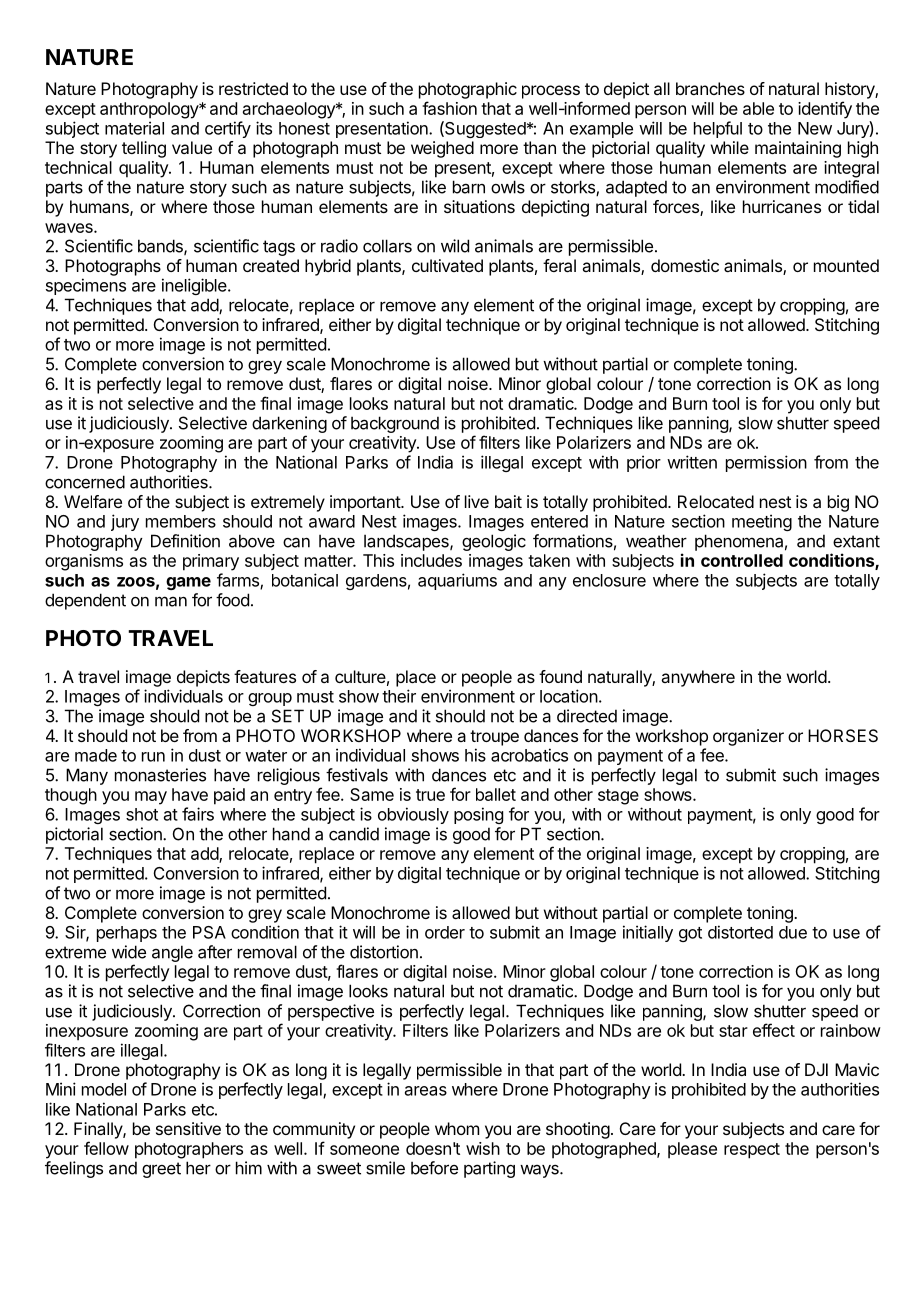 The width and height of the screenshot is (924, 1308). I want to click on due, so click(793, 932).
